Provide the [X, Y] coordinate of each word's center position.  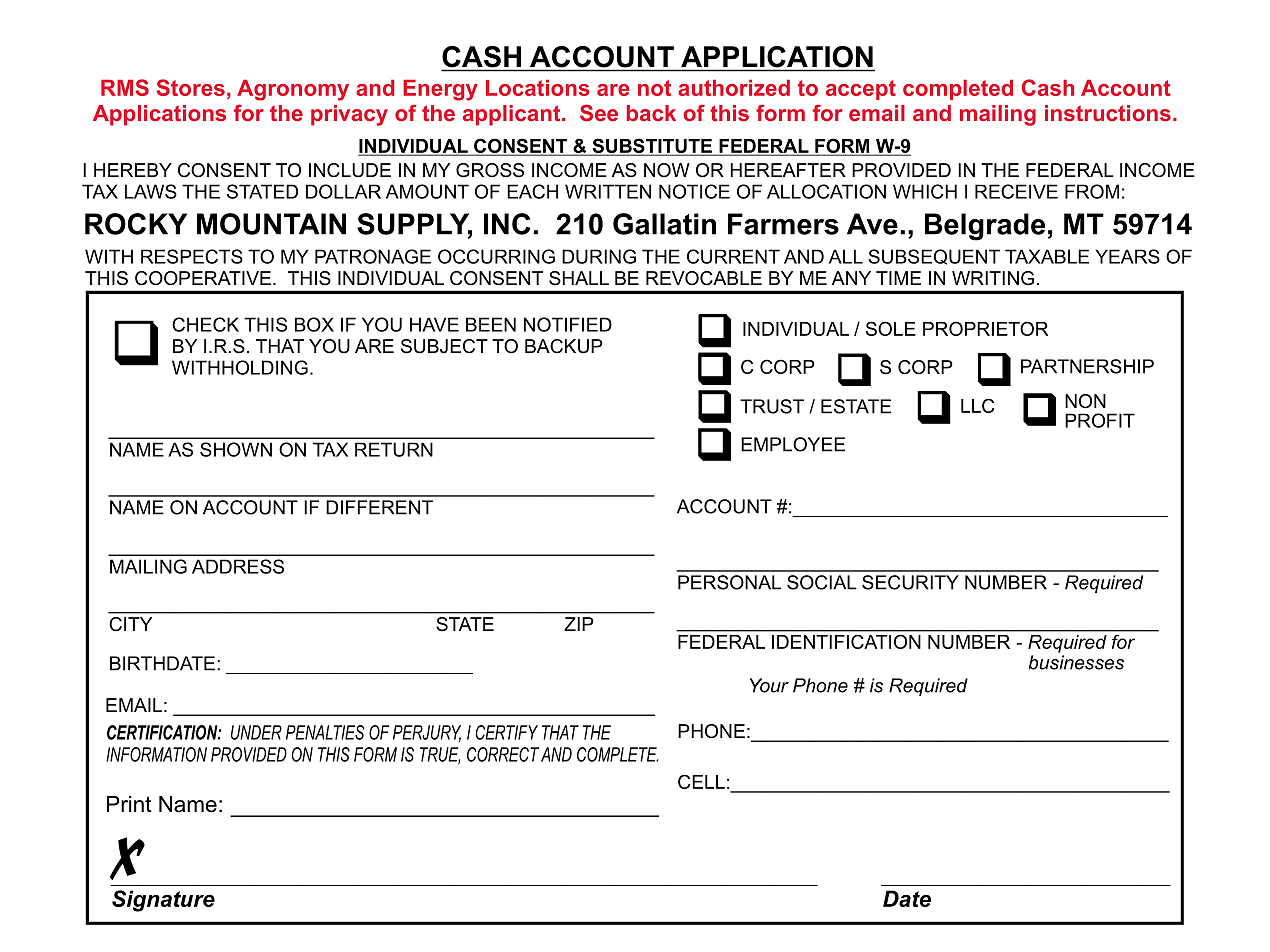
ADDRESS [238, 566]
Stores [191, 87]
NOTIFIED [568, 324]
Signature [163, 901]
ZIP [579, 624]
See [599, 112]
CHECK [205, 324]
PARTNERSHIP [1087, 366]
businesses [1076, 662]
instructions [1108, 113]
